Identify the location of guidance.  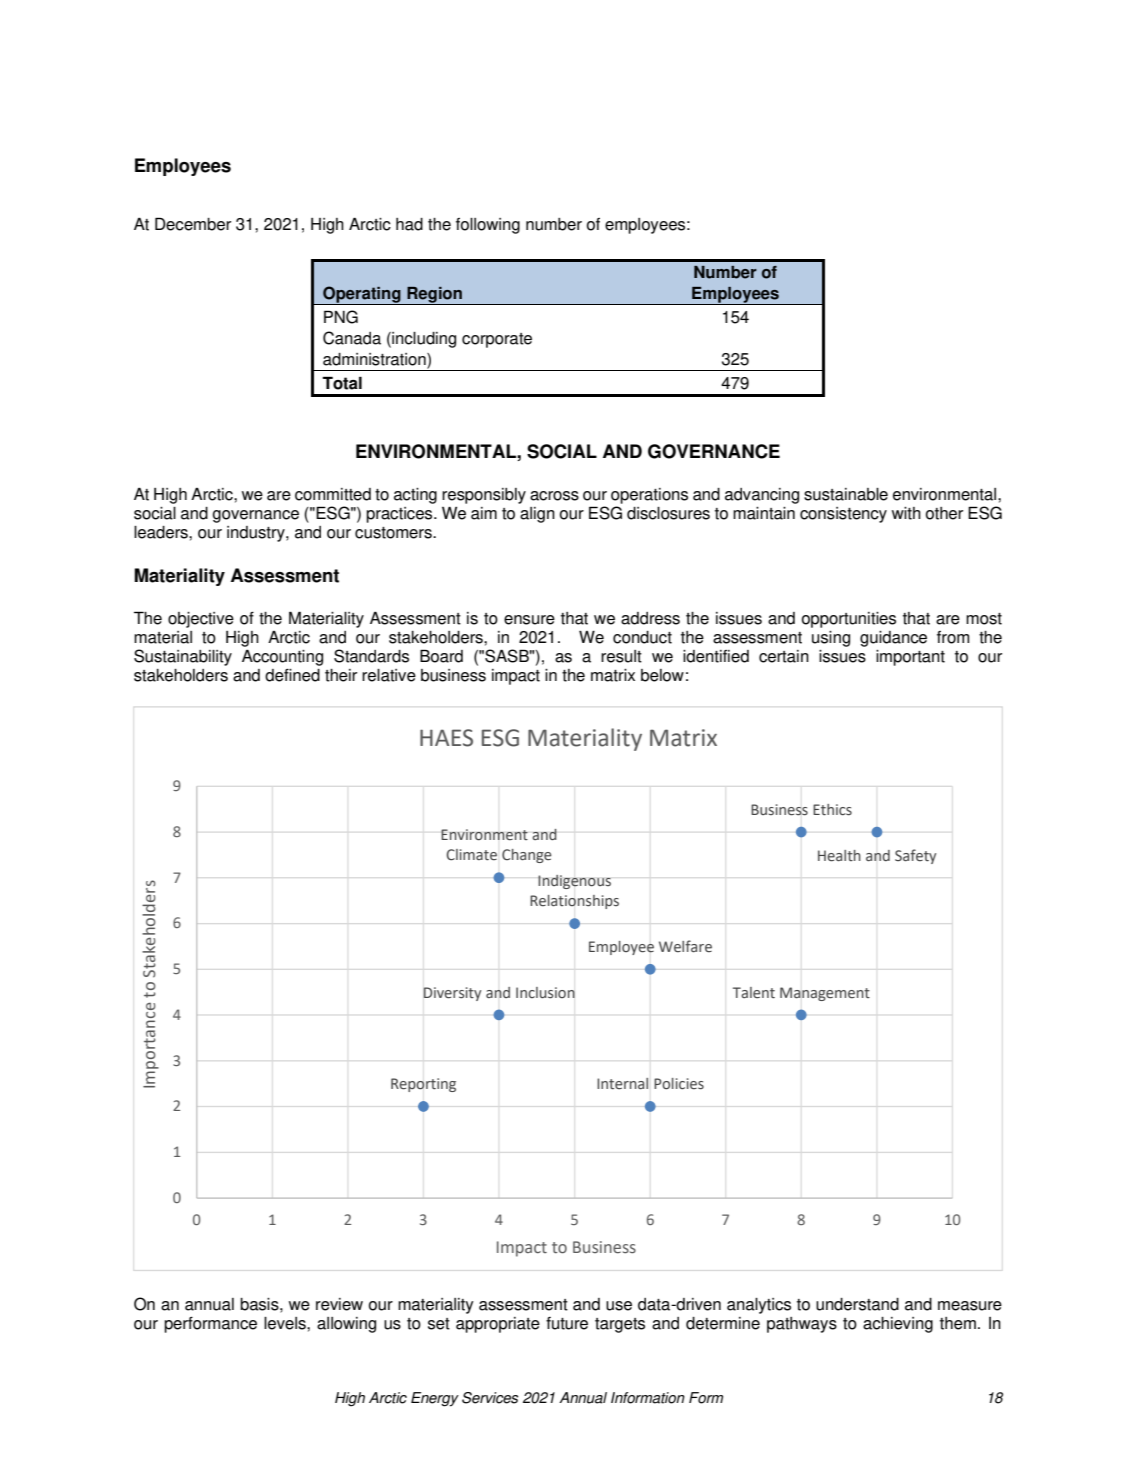
(893, 639).
